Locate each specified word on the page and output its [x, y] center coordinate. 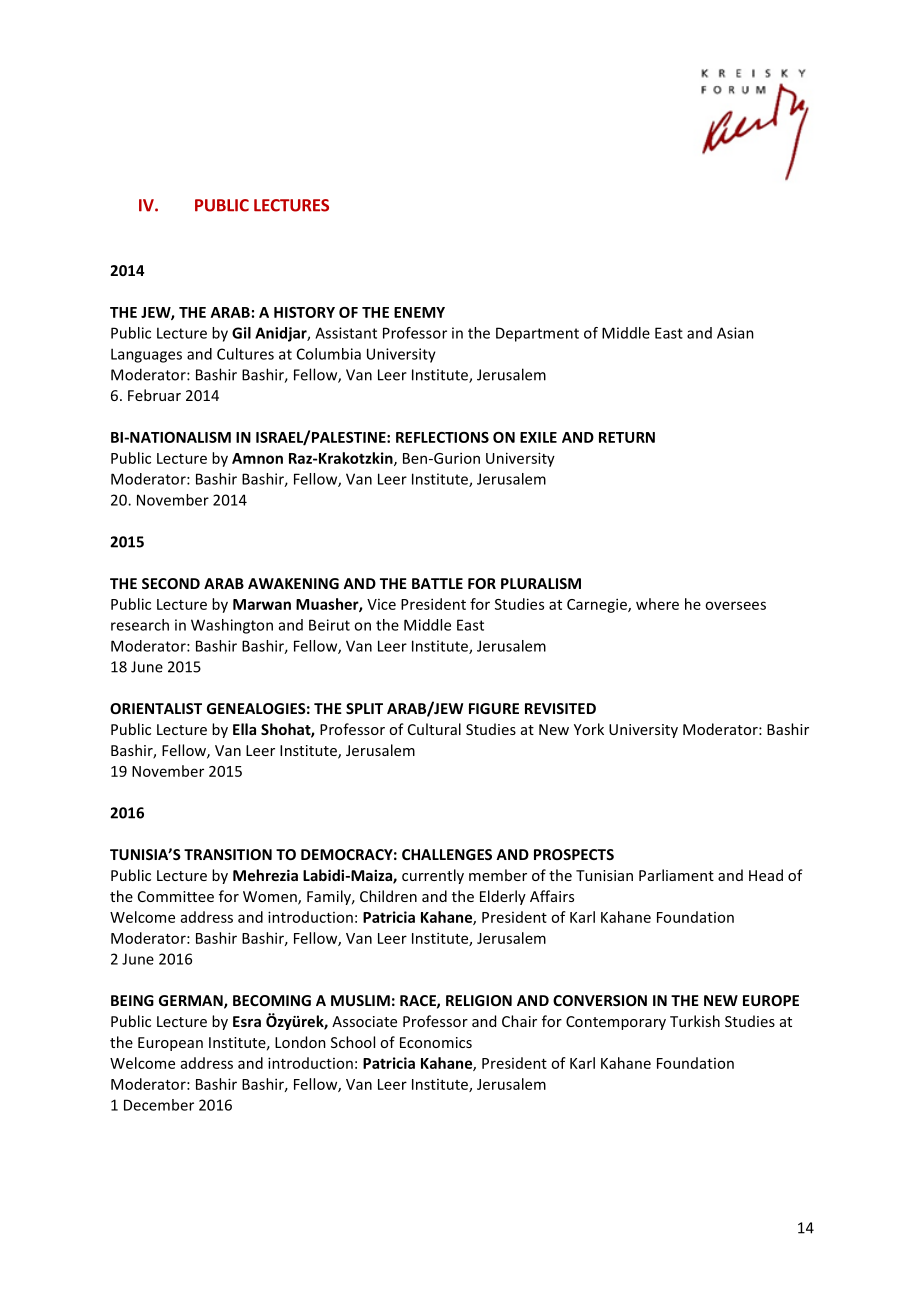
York [589, 729]
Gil [241, 333]
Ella [244, 729]
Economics [436, 1042]
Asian [735, 333]
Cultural [434, 729]
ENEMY [419, 312]
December [159, 1105]
